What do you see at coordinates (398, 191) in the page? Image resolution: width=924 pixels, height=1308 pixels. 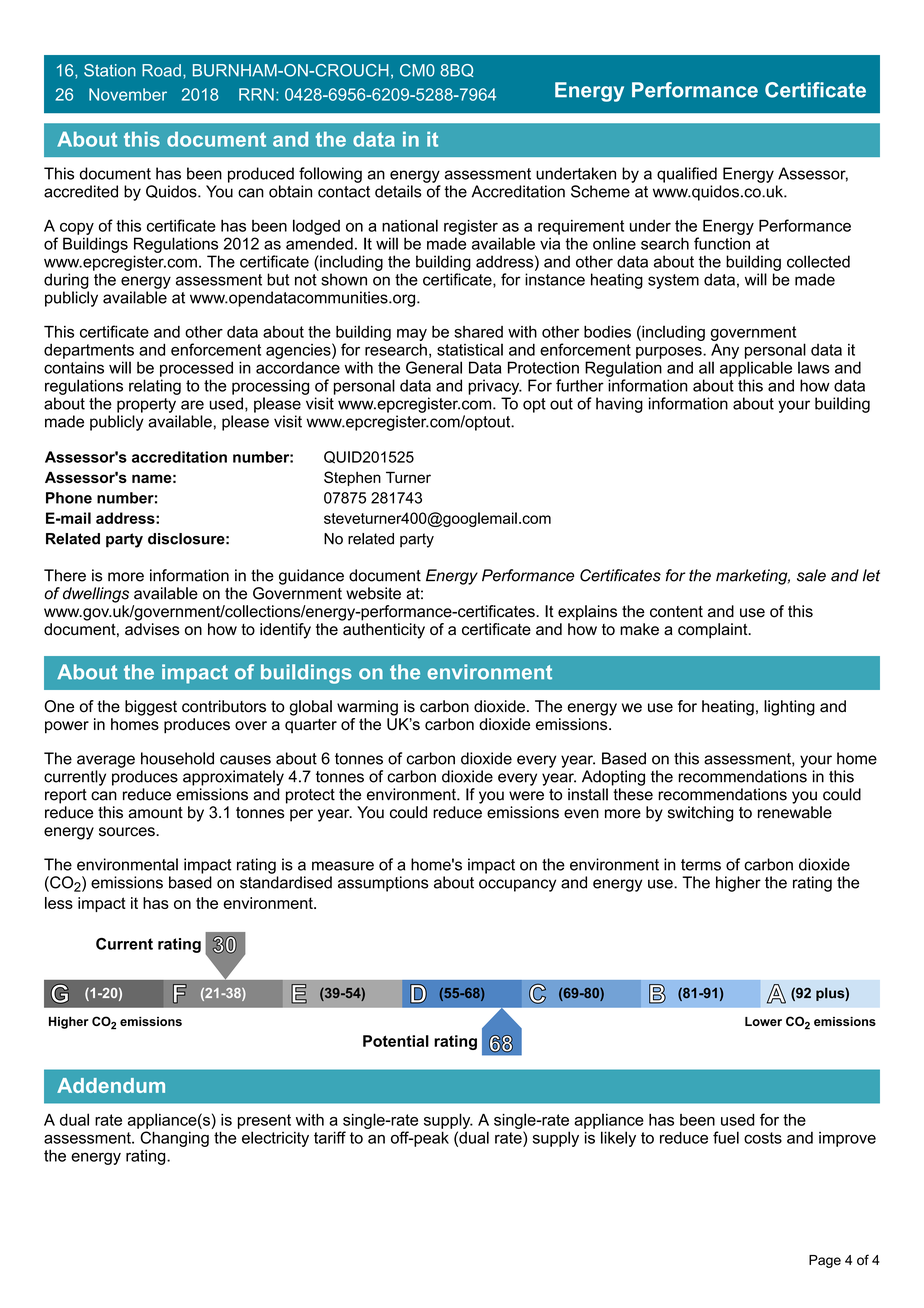 I see `details` at bounding box center [398, 191].
